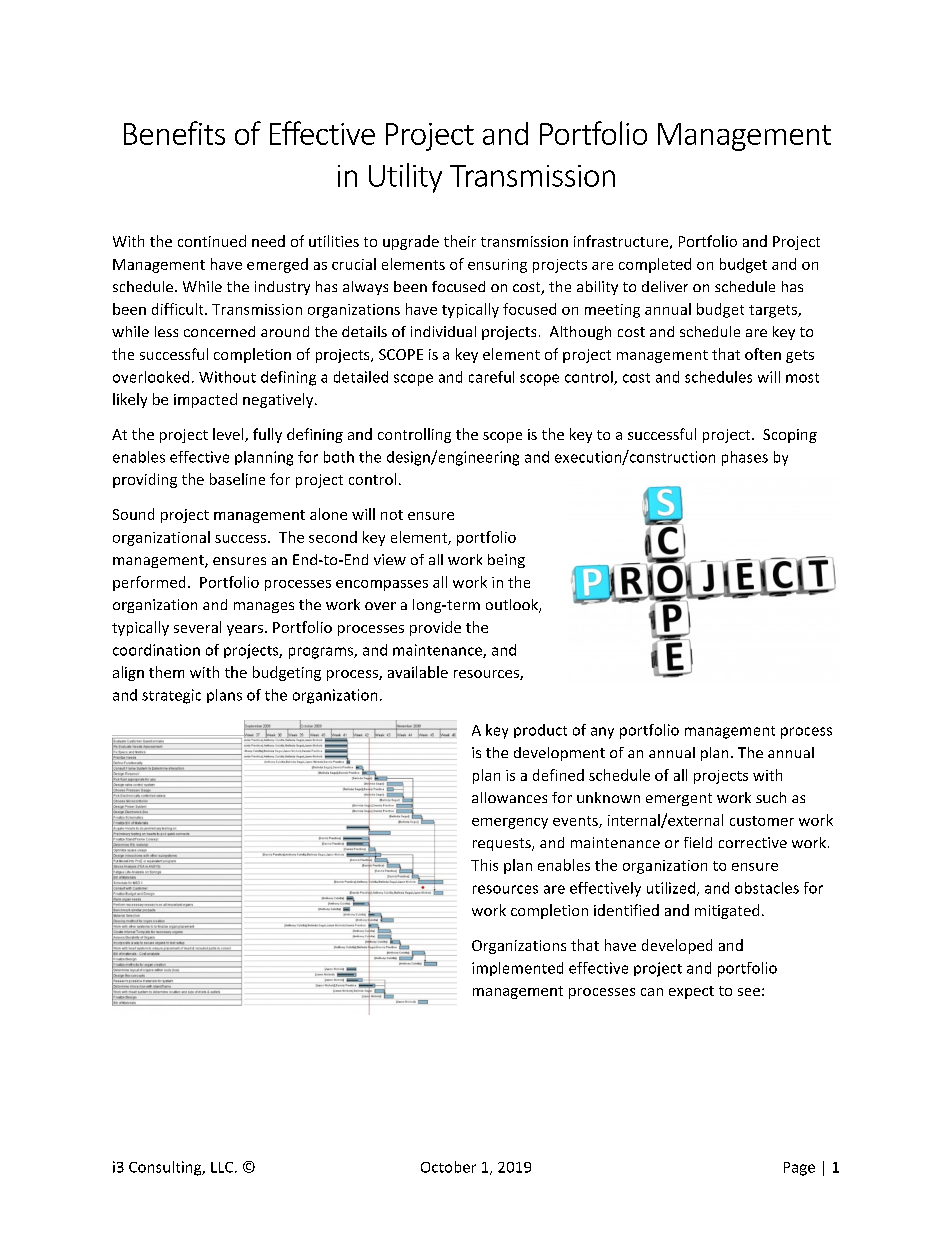 The height and width of the page is (1233, 952). I want to click on several, so click(197, 627).
